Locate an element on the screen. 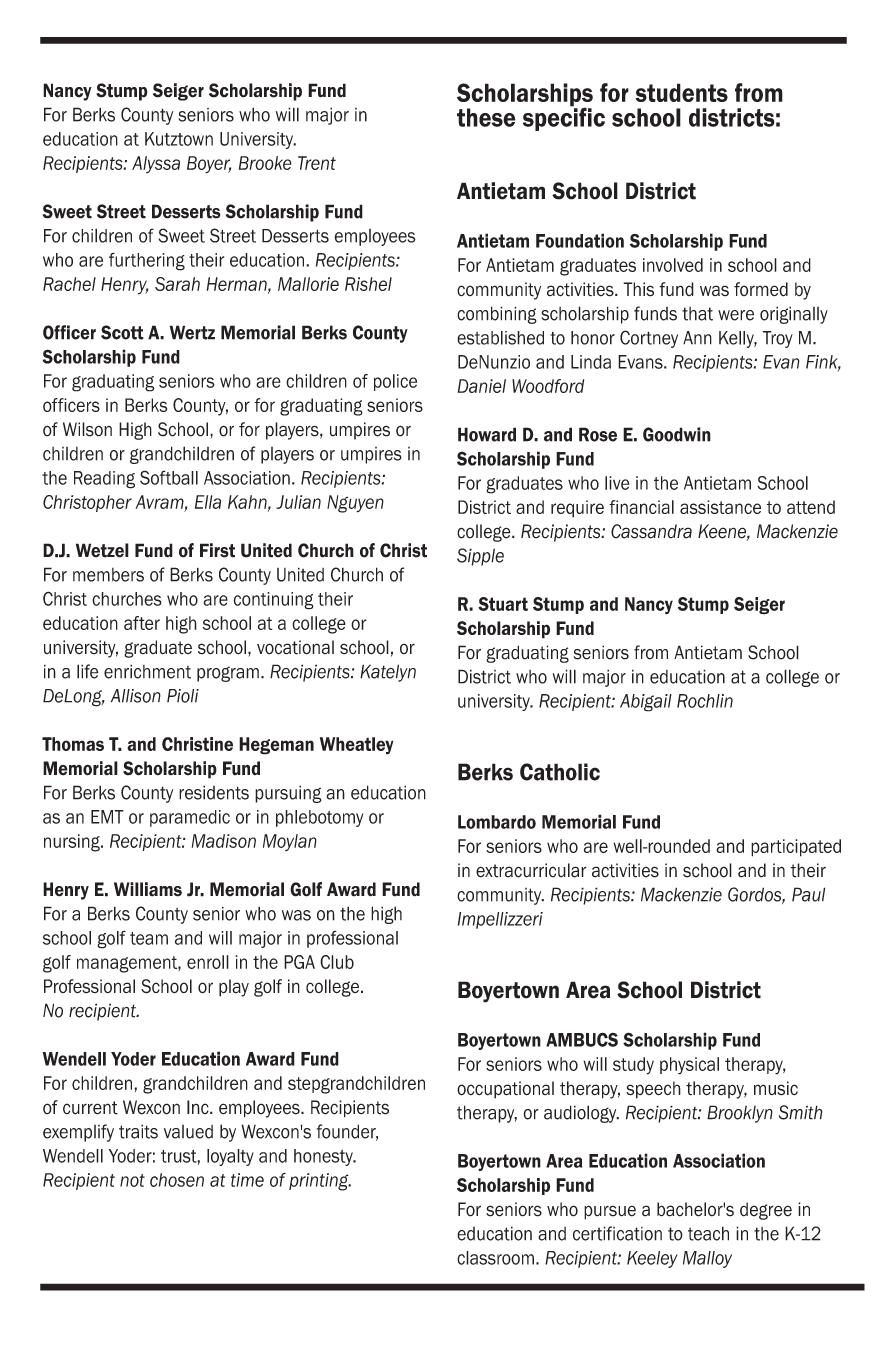  Abigail is located at coordinates (646, 703).
